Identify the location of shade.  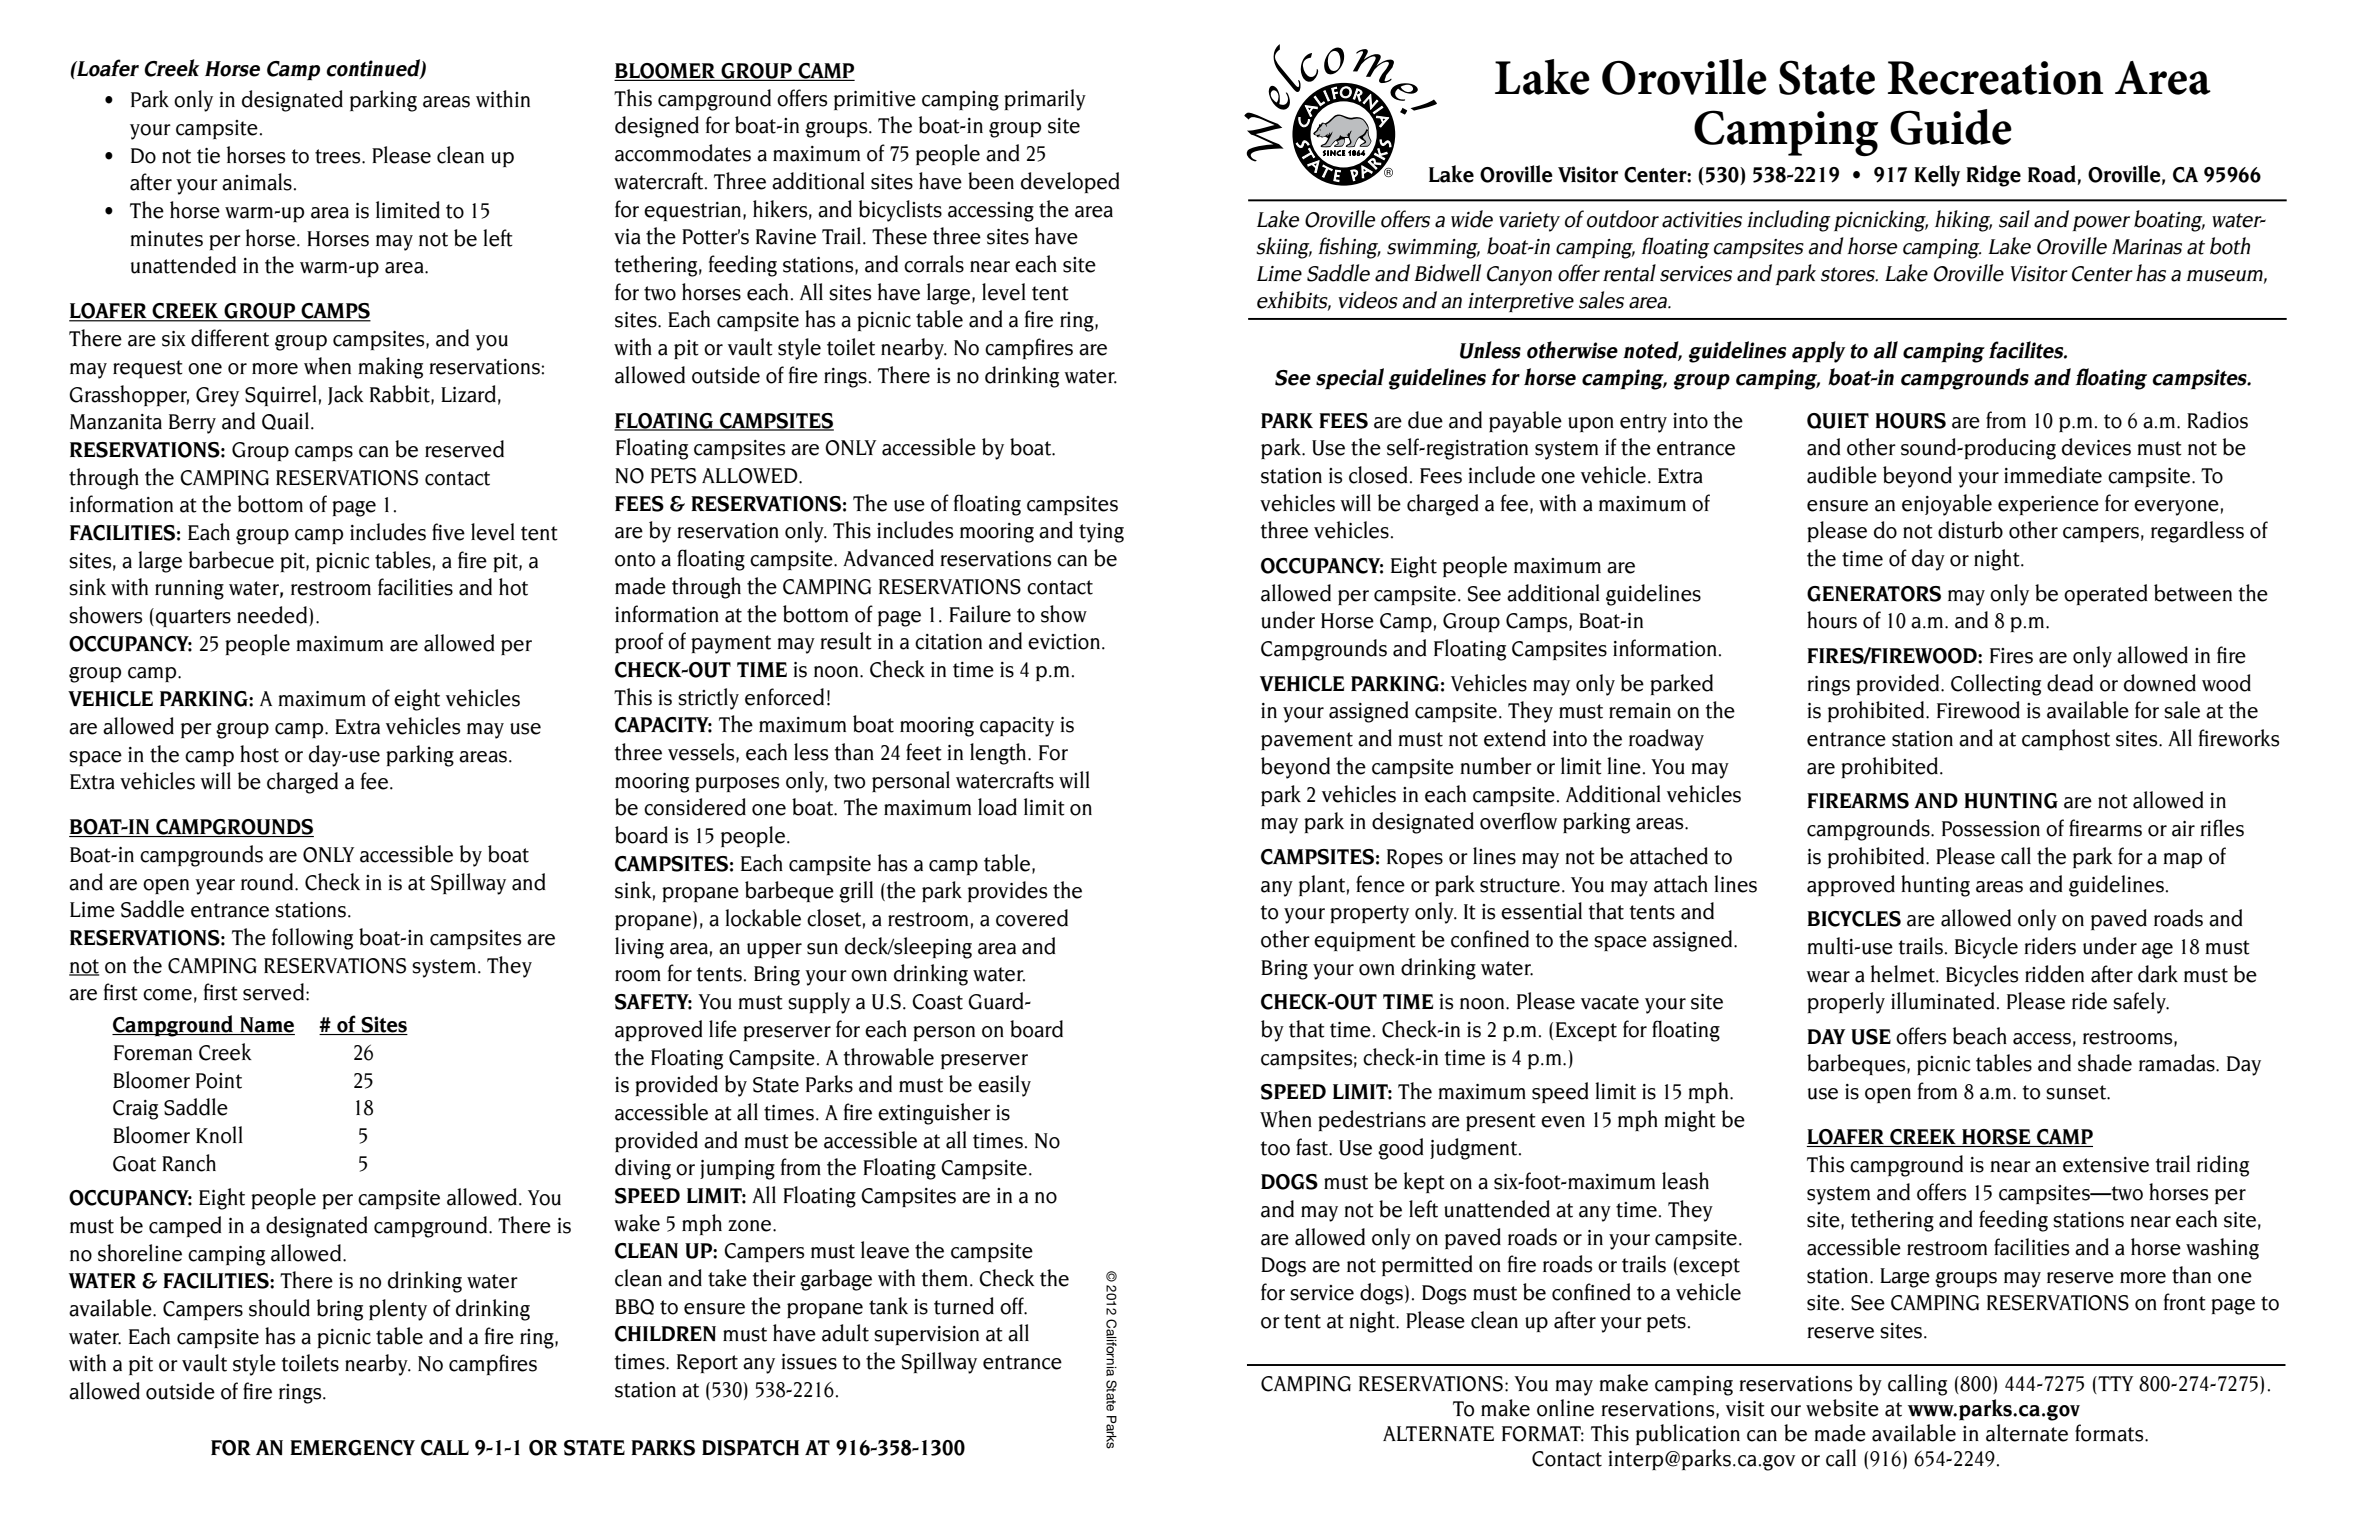
(2105, 1063).
